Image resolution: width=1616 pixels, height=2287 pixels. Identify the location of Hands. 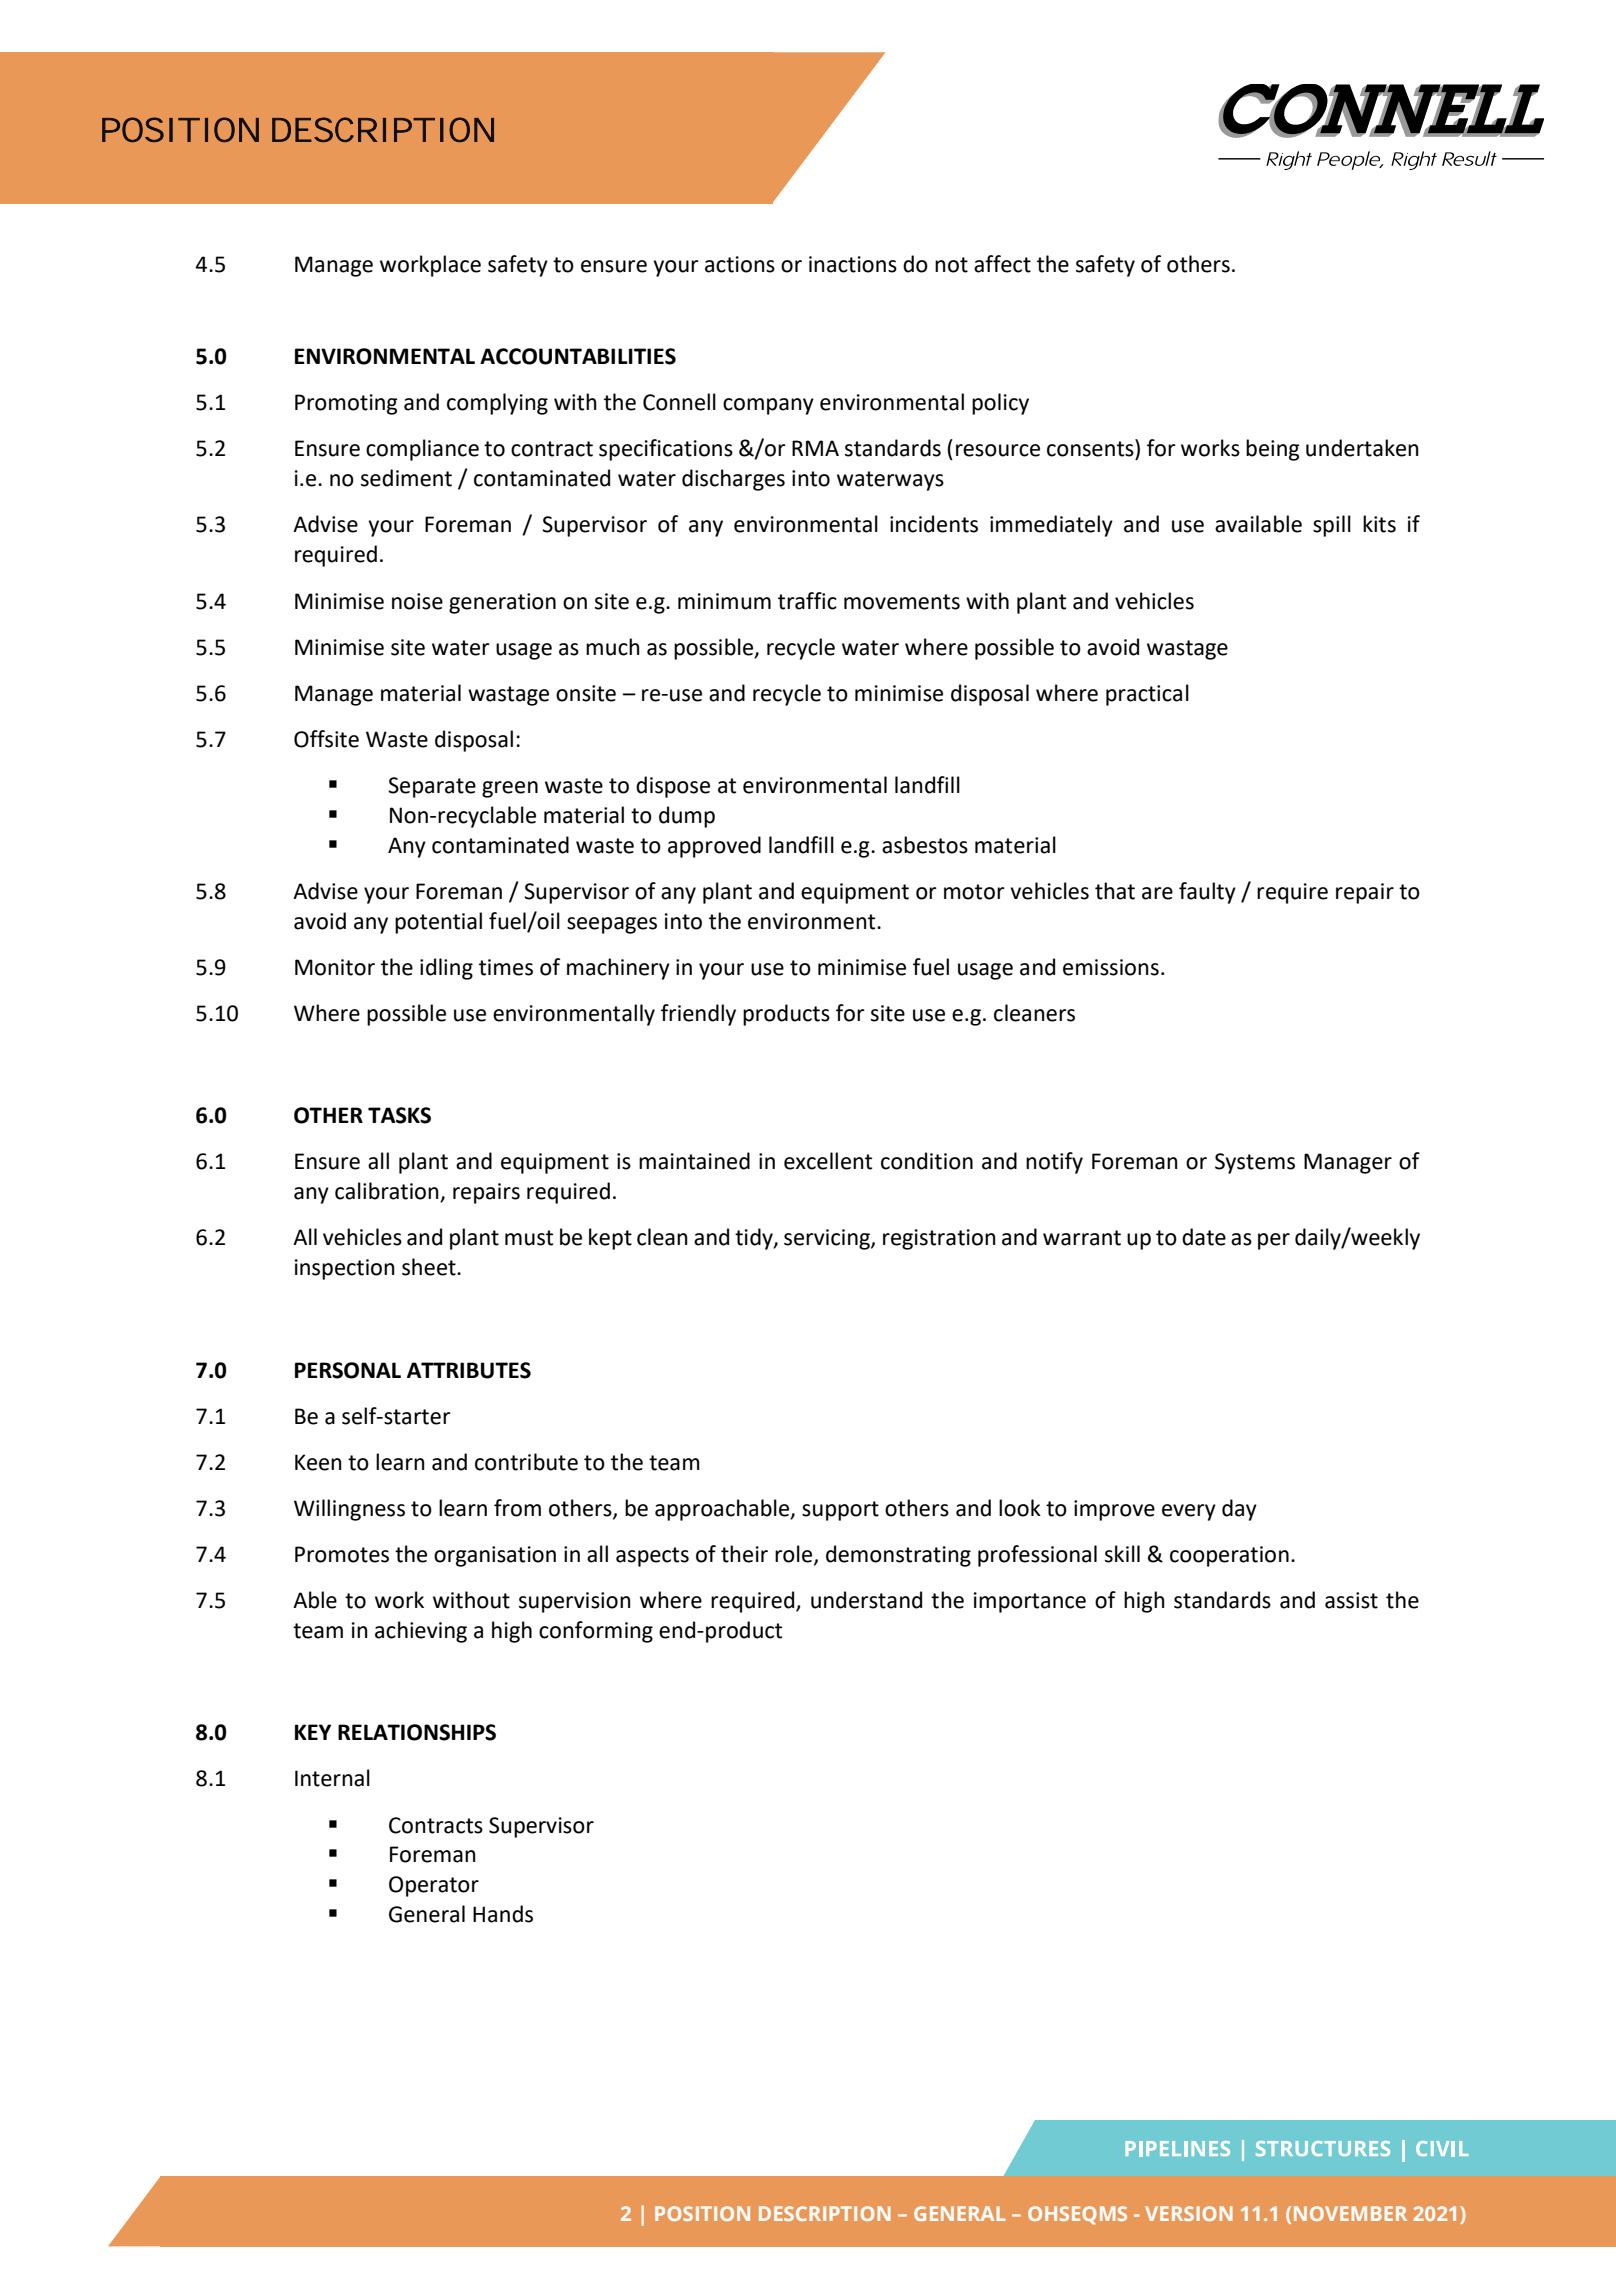
(503, 1914).
